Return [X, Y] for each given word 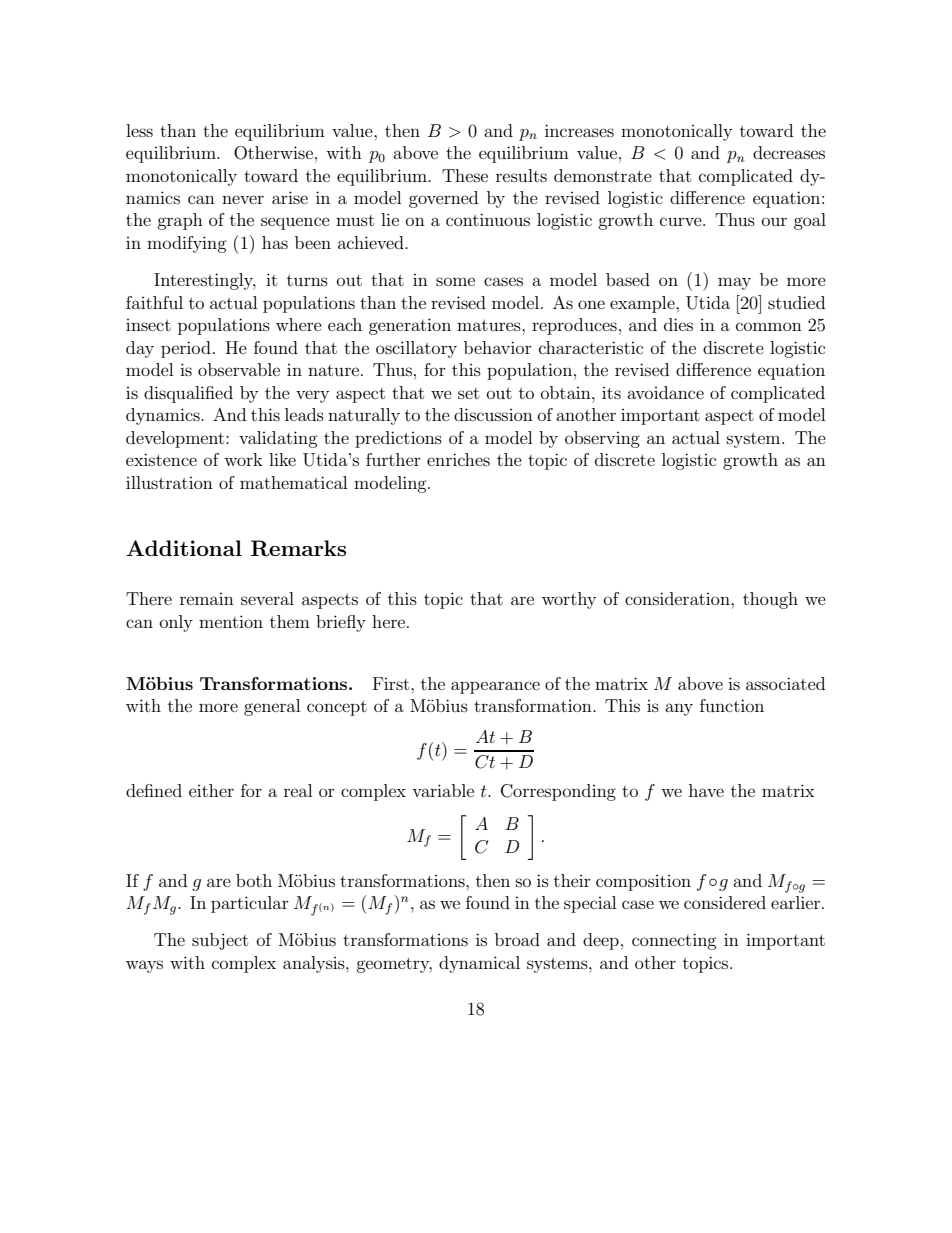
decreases [789, 152]
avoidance [665, 392]
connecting [674, 941]
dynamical [479, 964]
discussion [493, 414]
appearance [495, 687]
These [465, 175]
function [732, 705]
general [272, 707]
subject [220, 941]
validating [278, 439]
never [243, 199]
